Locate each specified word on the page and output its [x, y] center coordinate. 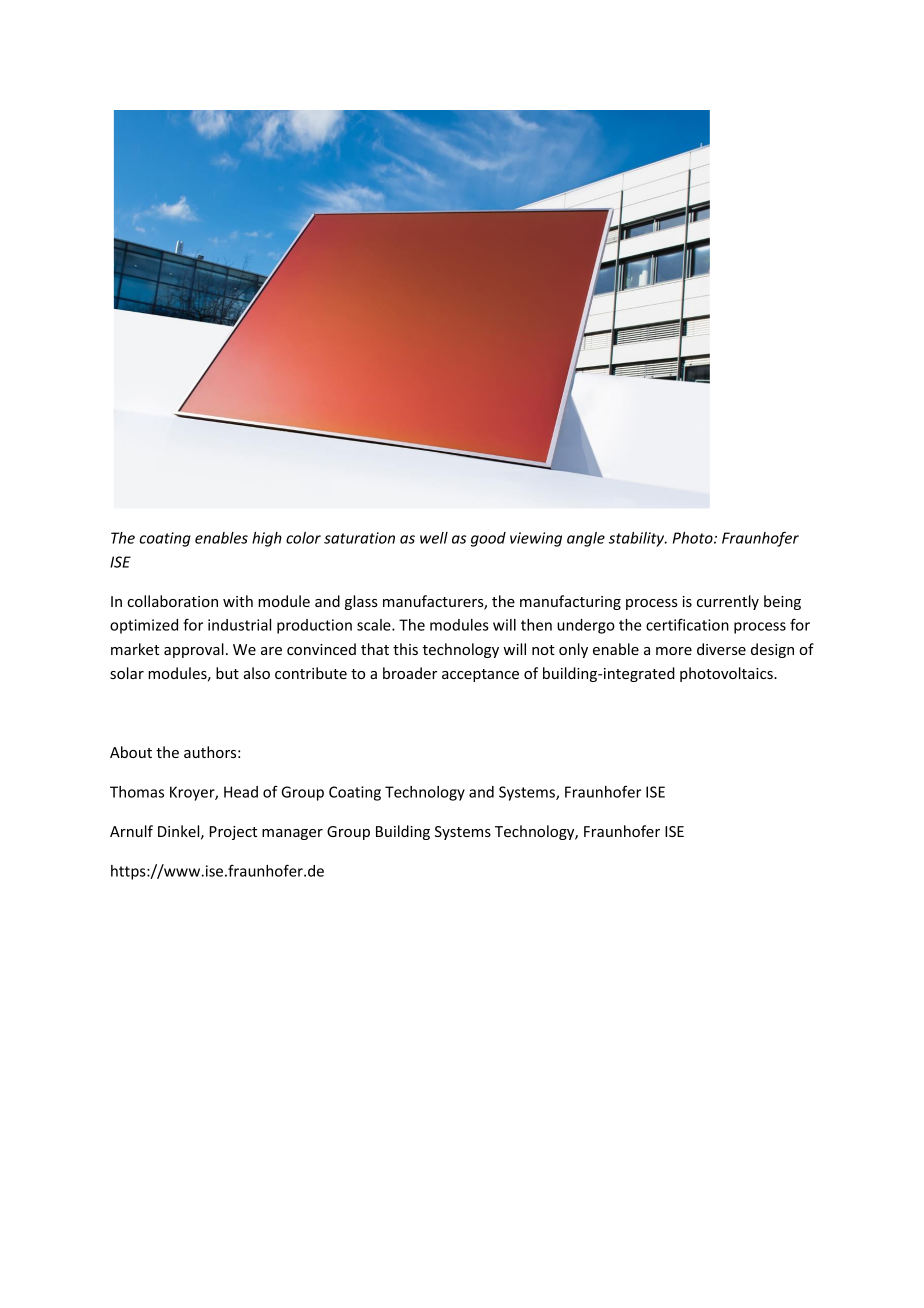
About [131, 752]
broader [410, 673]
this [405, 649]
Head [241, 792]
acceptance [480, 675]
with [238, 601]
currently [728, 602]
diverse [721, 649]
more [674, 651]
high [267, 539]
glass [361, 602]
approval [194, 650]
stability [638, 539]
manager [292, 834]
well [434, 538]
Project [233, 833]
